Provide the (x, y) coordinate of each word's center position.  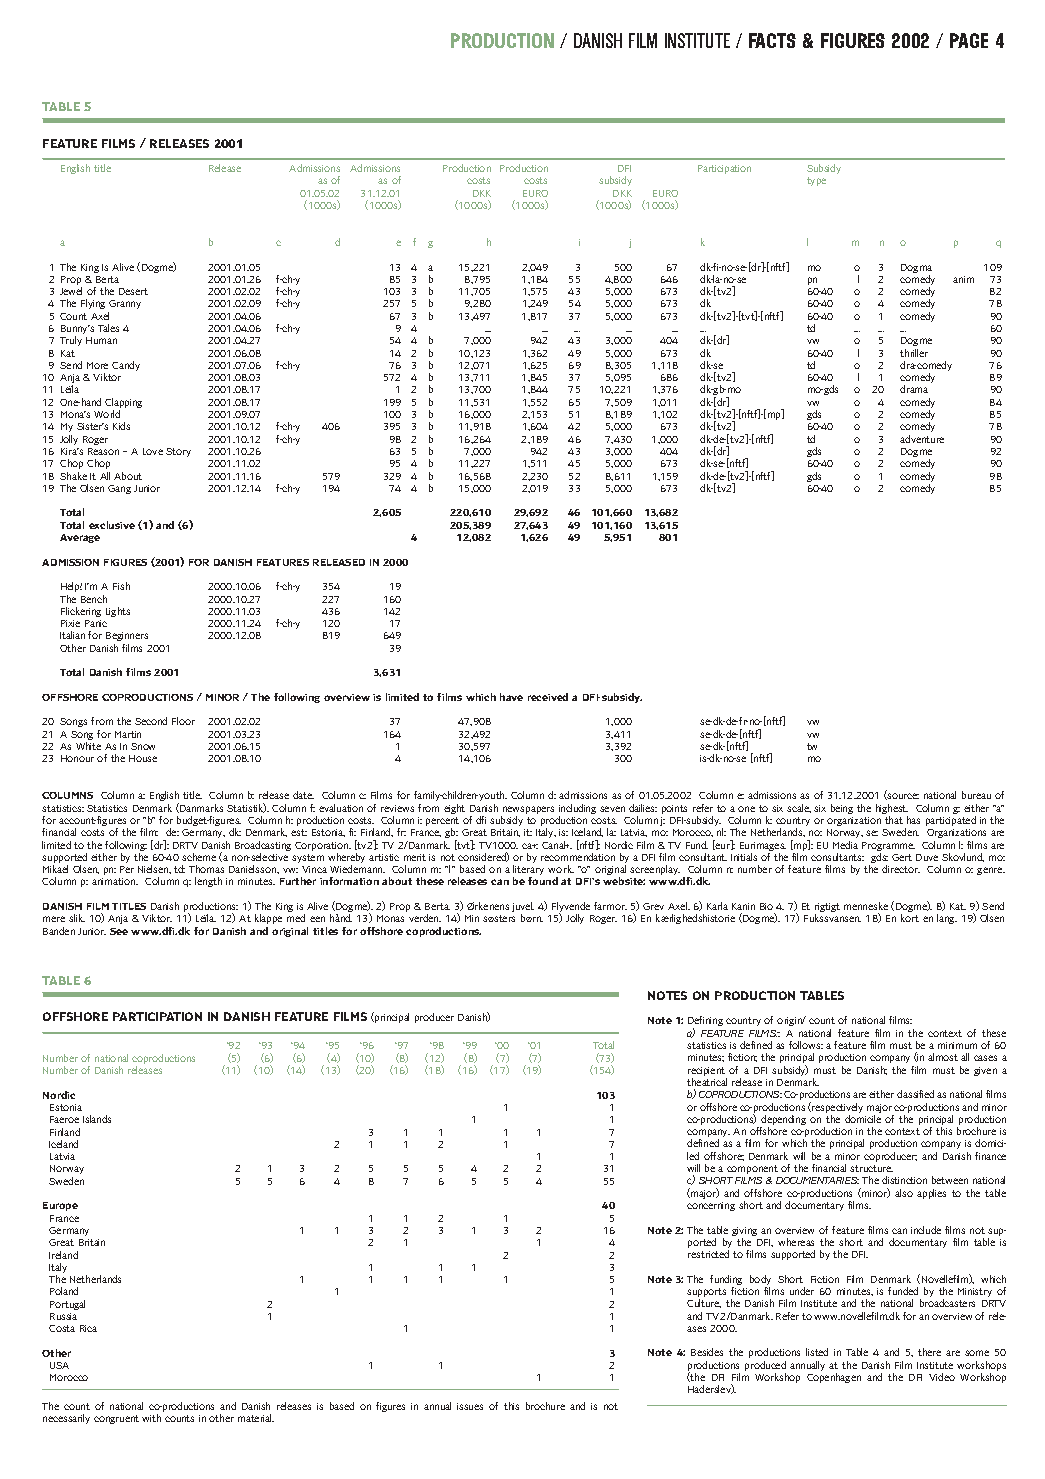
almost (943, 1057)
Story (178, 452)
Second (151, 721)
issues (470, 1406)
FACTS (772, 40)
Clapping (123, 404)
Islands (97, 1119)
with (151, 1418)
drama (914, 389)
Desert (133, 291)
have (511, 697)
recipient (707, 1073)
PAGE (969, 40)
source (902, 796)
